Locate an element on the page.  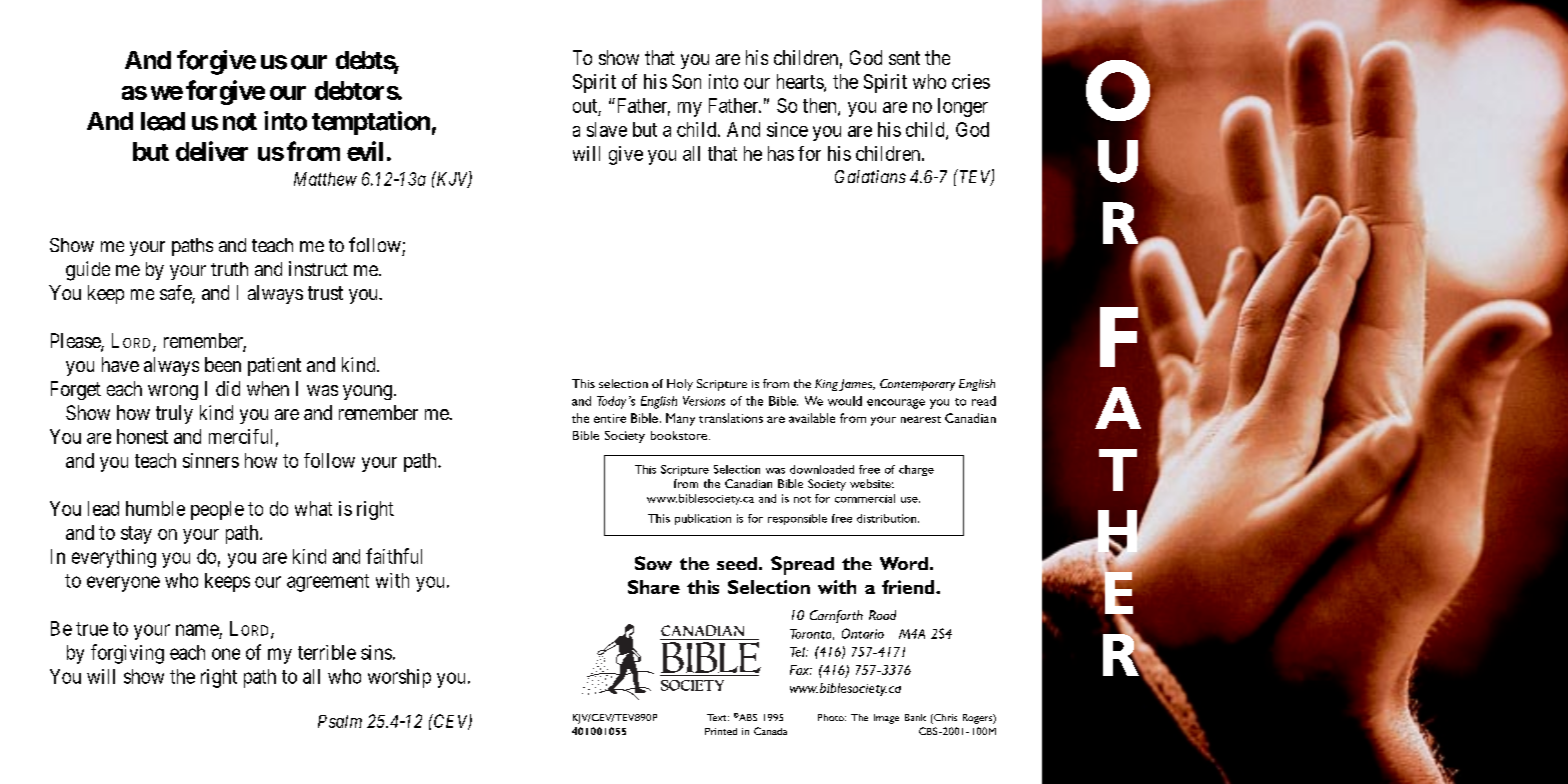
deliver is located at coordinates (212, 151).
